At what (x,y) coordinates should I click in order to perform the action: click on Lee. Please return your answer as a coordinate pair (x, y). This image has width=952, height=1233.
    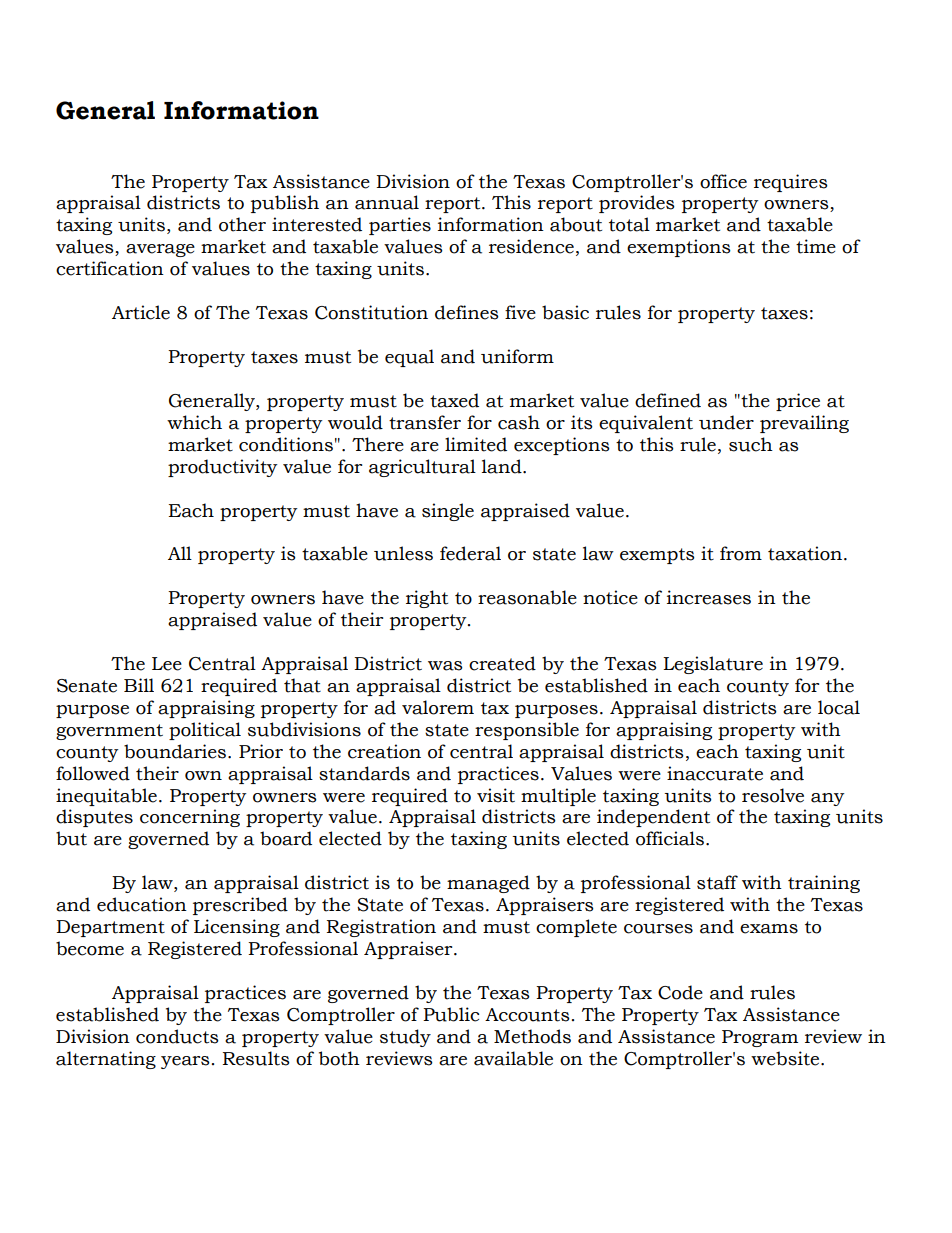
    Looking at the image, I should click on (167, 664).
